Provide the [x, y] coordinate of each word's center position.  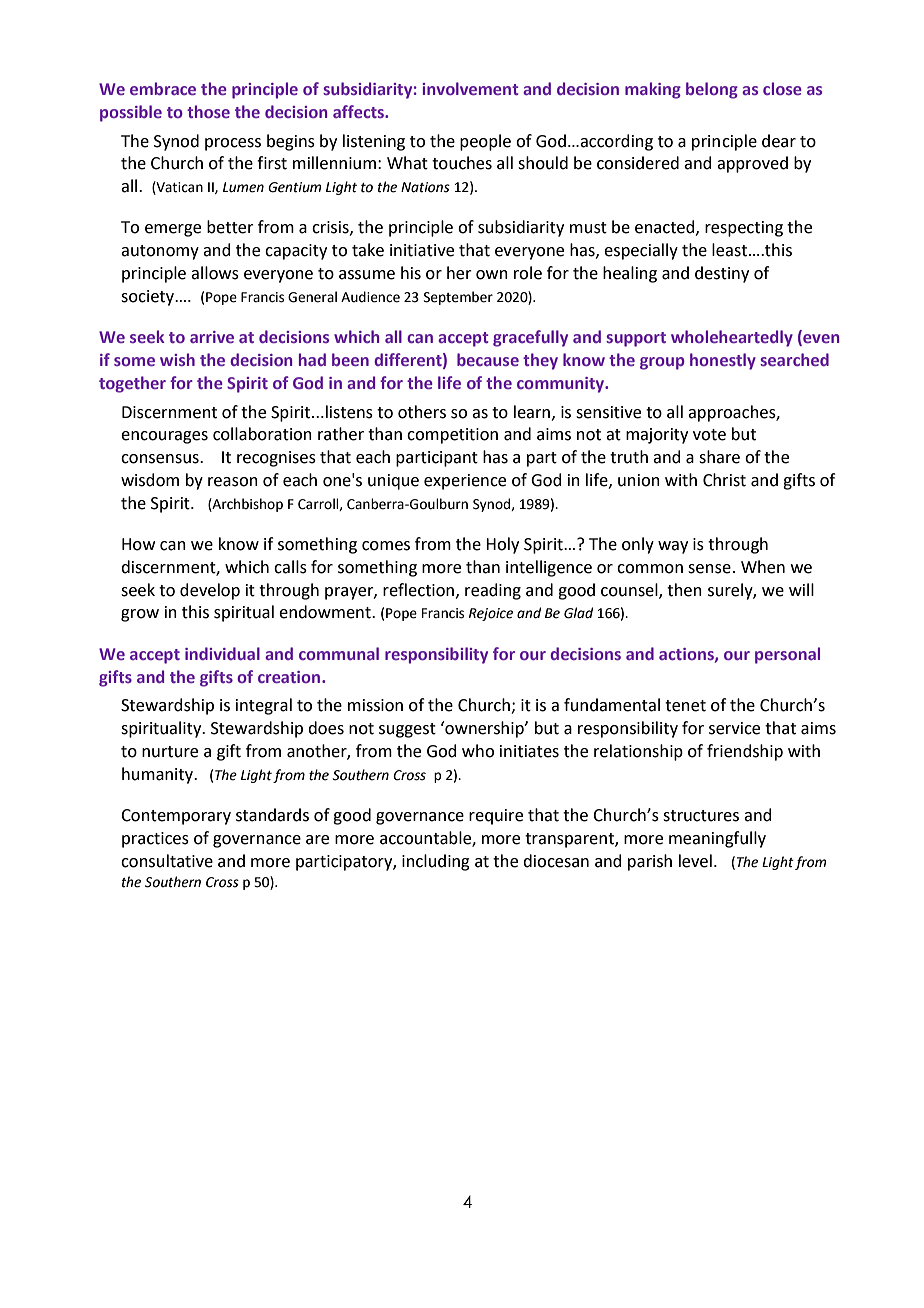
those [208, 111]
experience [465, 482]
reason [233, 482]
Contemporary [176, 817]
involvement [470, 88]
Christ [724, 480]
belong [712, 90]
